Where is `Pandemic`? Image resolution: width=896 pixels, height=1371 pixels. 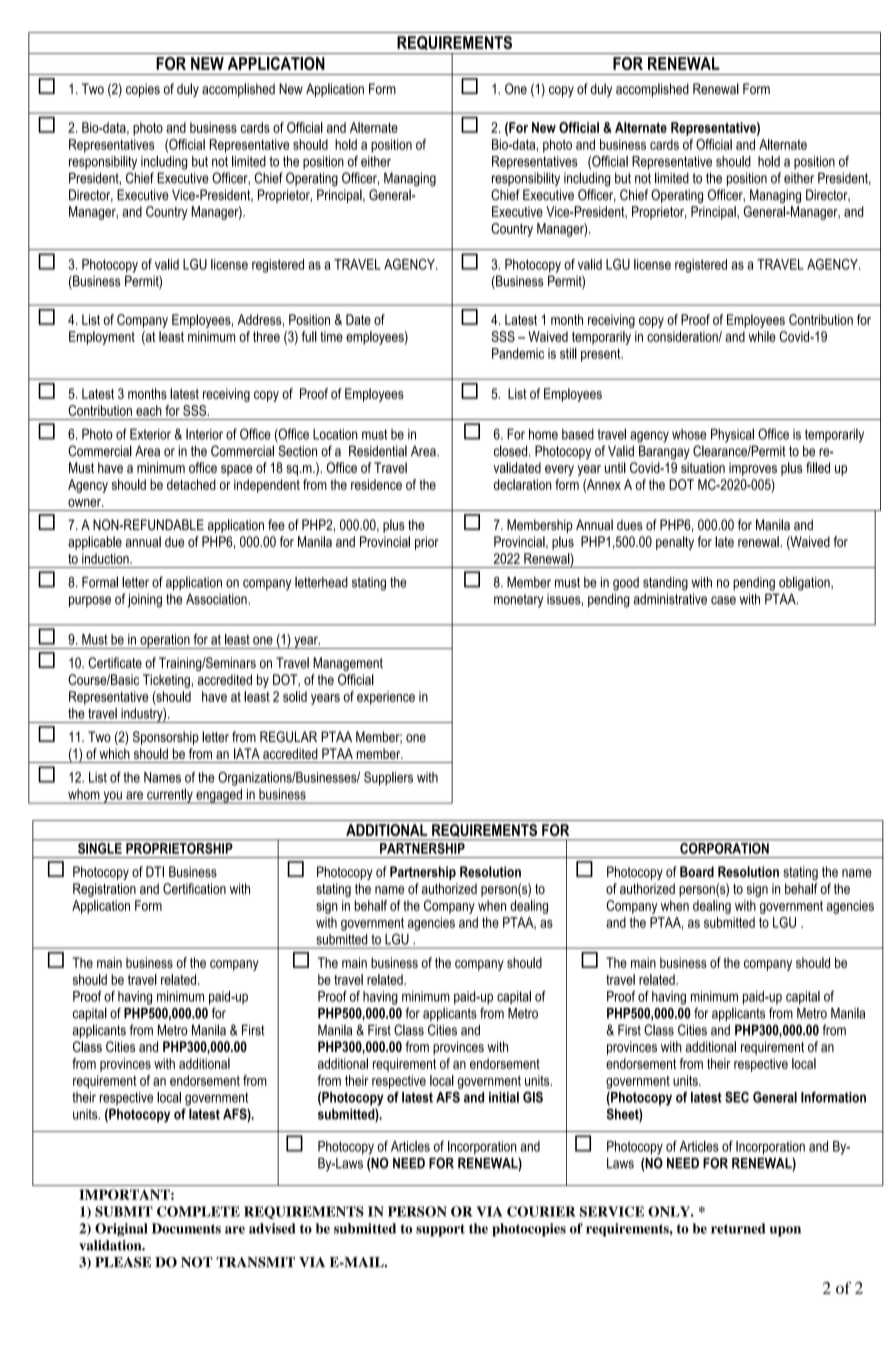
Pandemic is located at coordinates (518, 353).
